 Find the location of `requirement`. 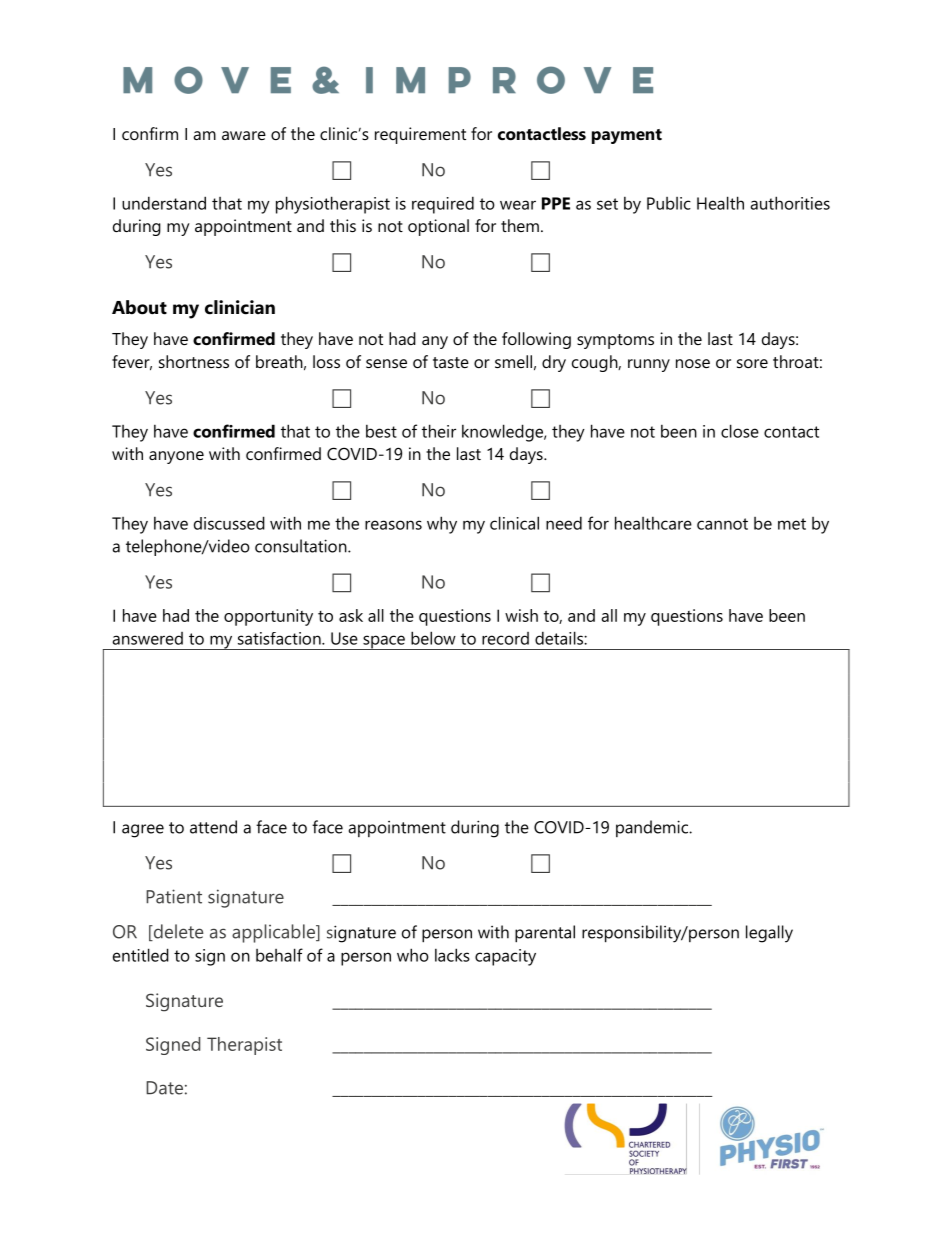

requirement is located at coordinates (420, 135).
